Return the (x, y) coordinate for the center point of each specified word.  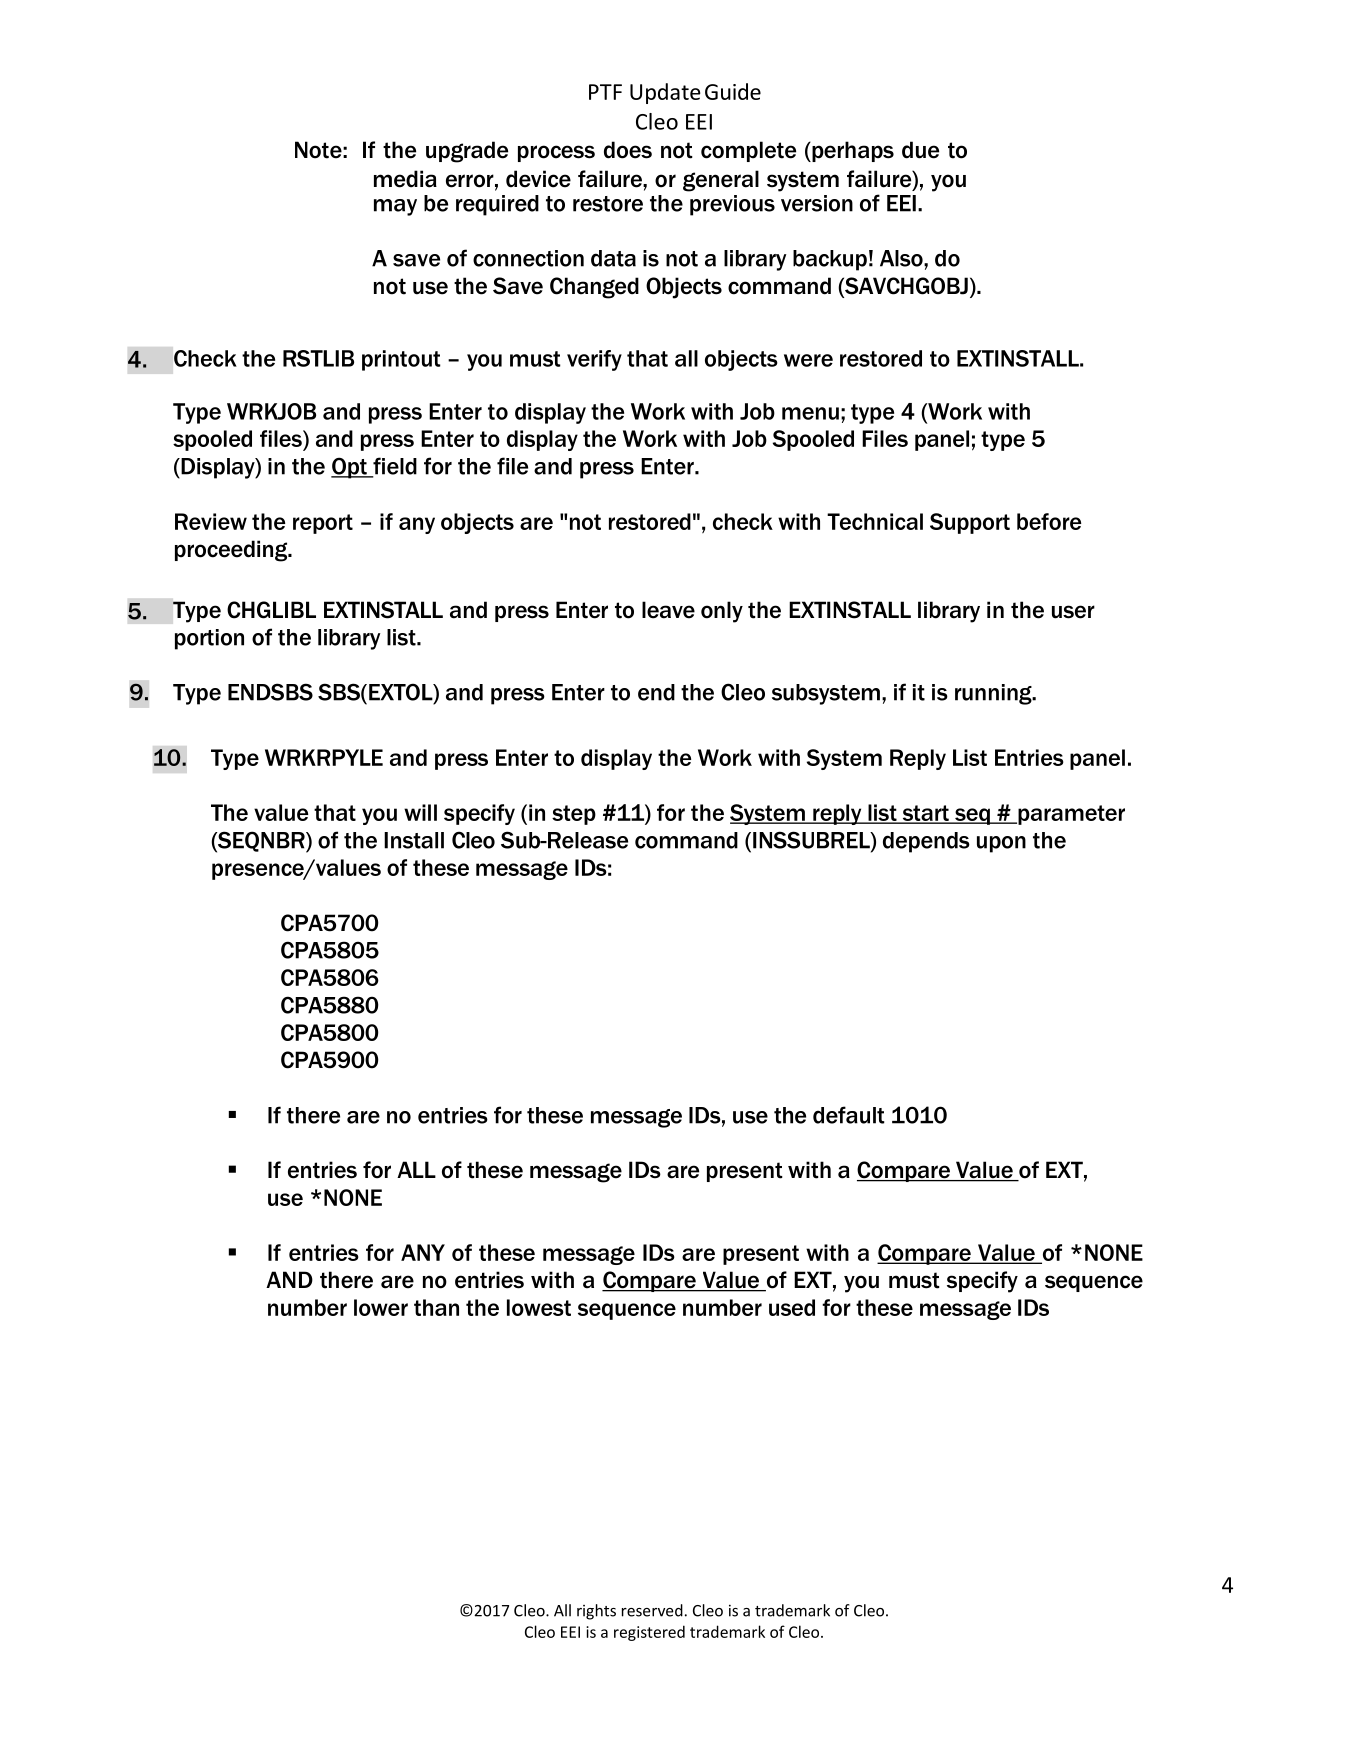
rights (596, 1612)
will (420, 812)
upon (1001, 844)
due (920, 150)
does (628, 150)
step (574, 815)
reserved (652, 1610)
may (395, 207)
